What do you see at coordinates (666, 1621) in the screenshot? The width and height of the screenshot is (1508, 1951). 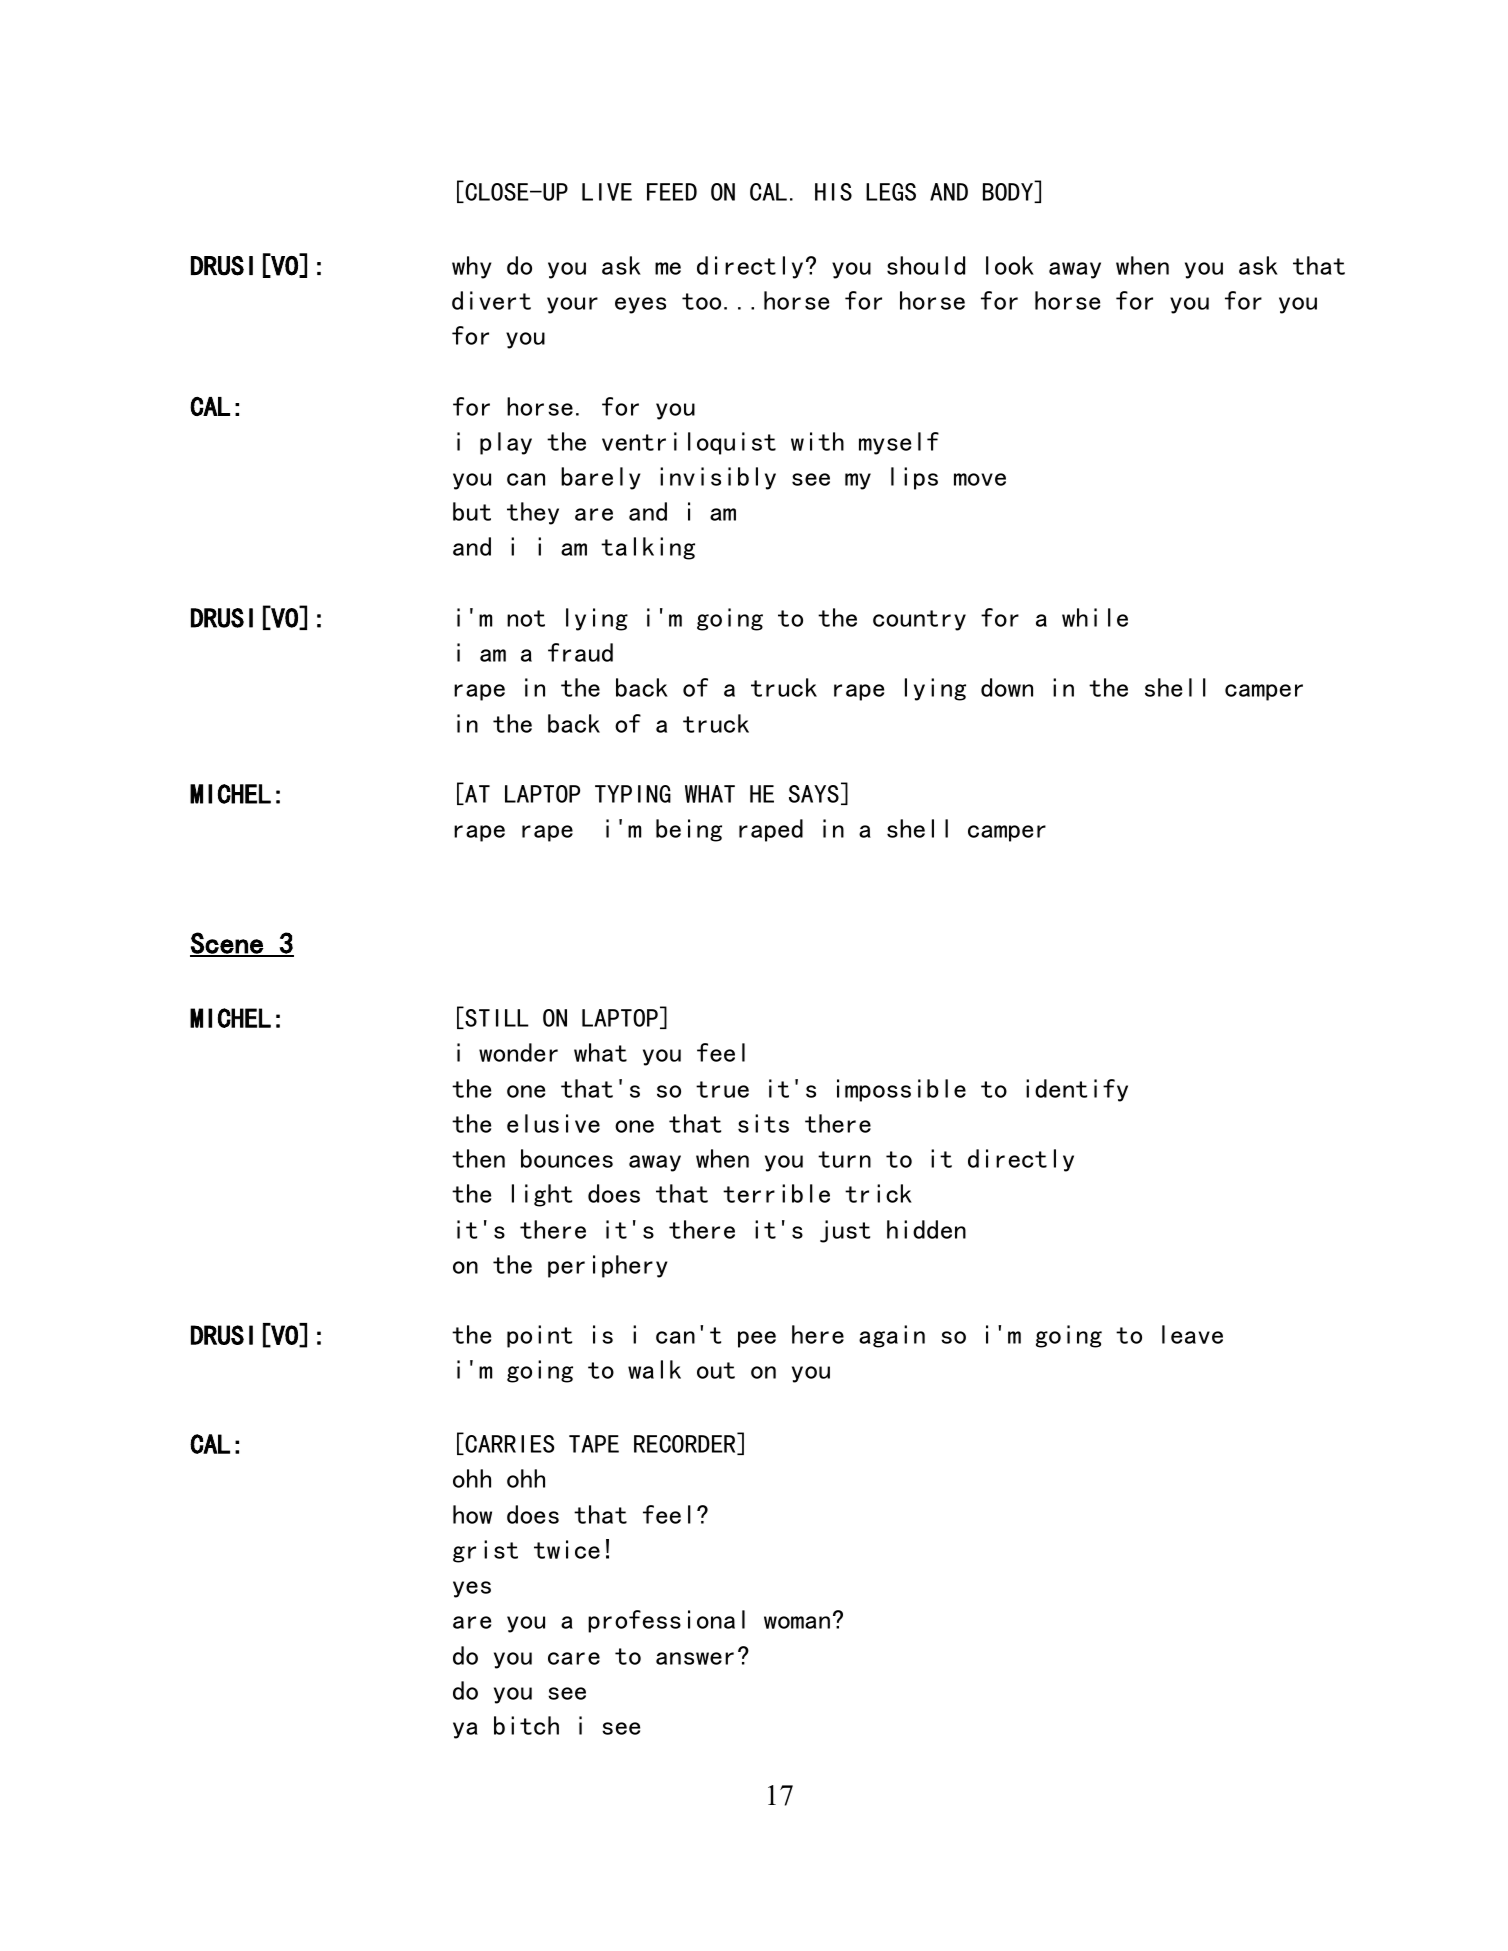 I see `professional` at bounding box center [666, 1621].
